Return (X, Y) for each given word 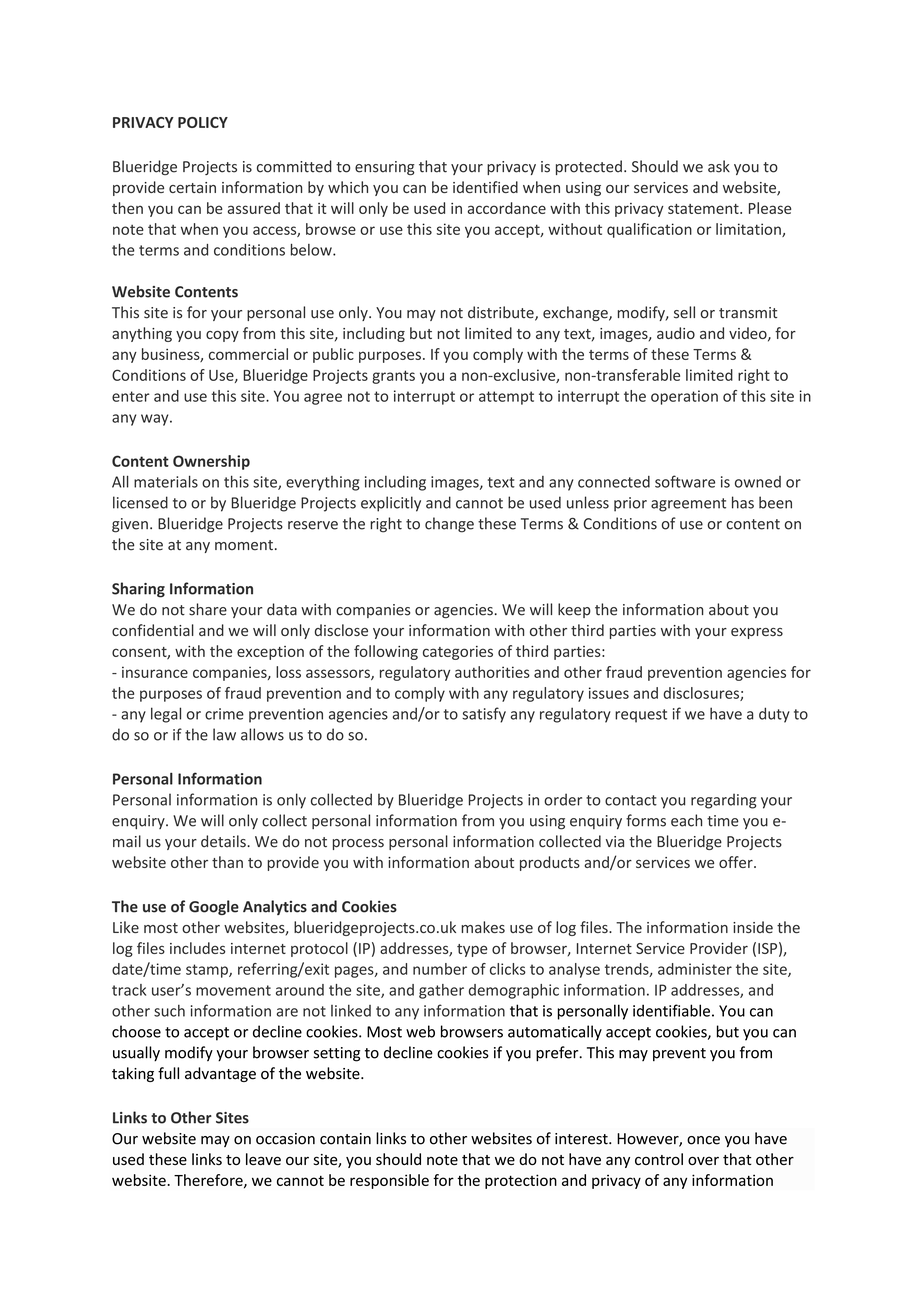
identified (485, 187)
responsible (389, 1181)
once (703, 1140)
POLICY (203, 122)
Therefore (209, 1181)
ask (719, 166)
